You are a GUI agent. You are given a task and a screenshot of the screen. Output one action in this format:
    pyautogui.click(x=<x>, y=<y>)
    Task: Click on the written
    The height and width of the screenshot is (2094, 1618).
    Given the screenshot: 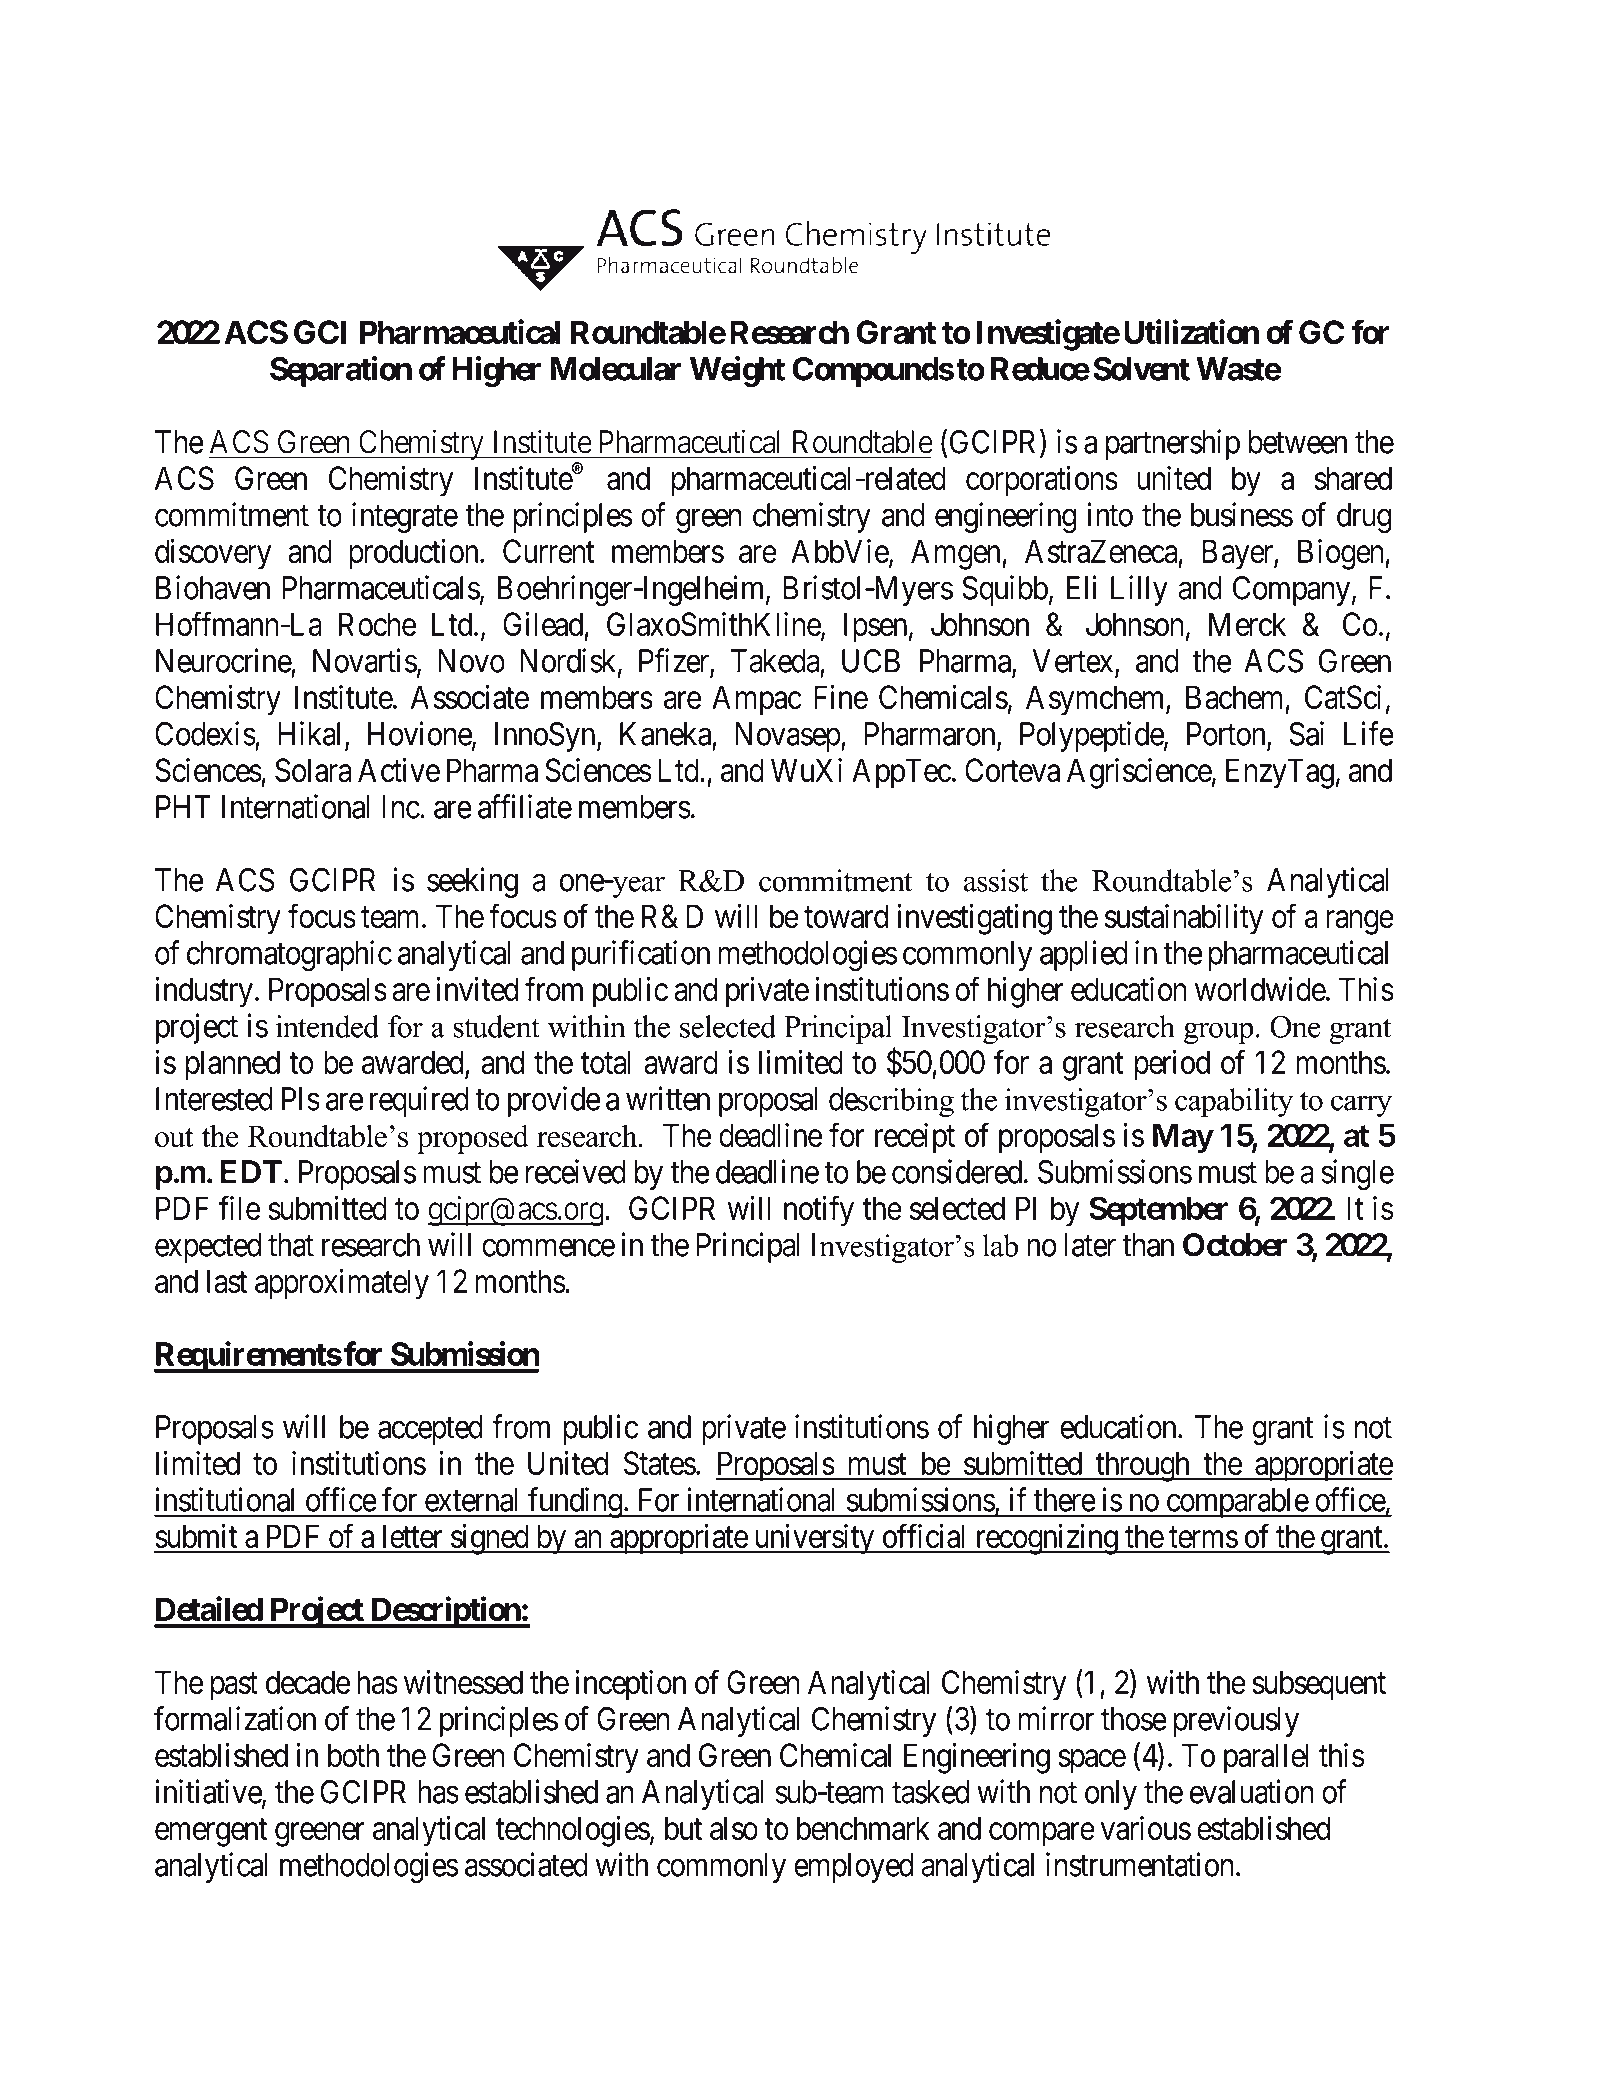 What is the action you would take?
    pyautogui.click(x=668, y=1098)
